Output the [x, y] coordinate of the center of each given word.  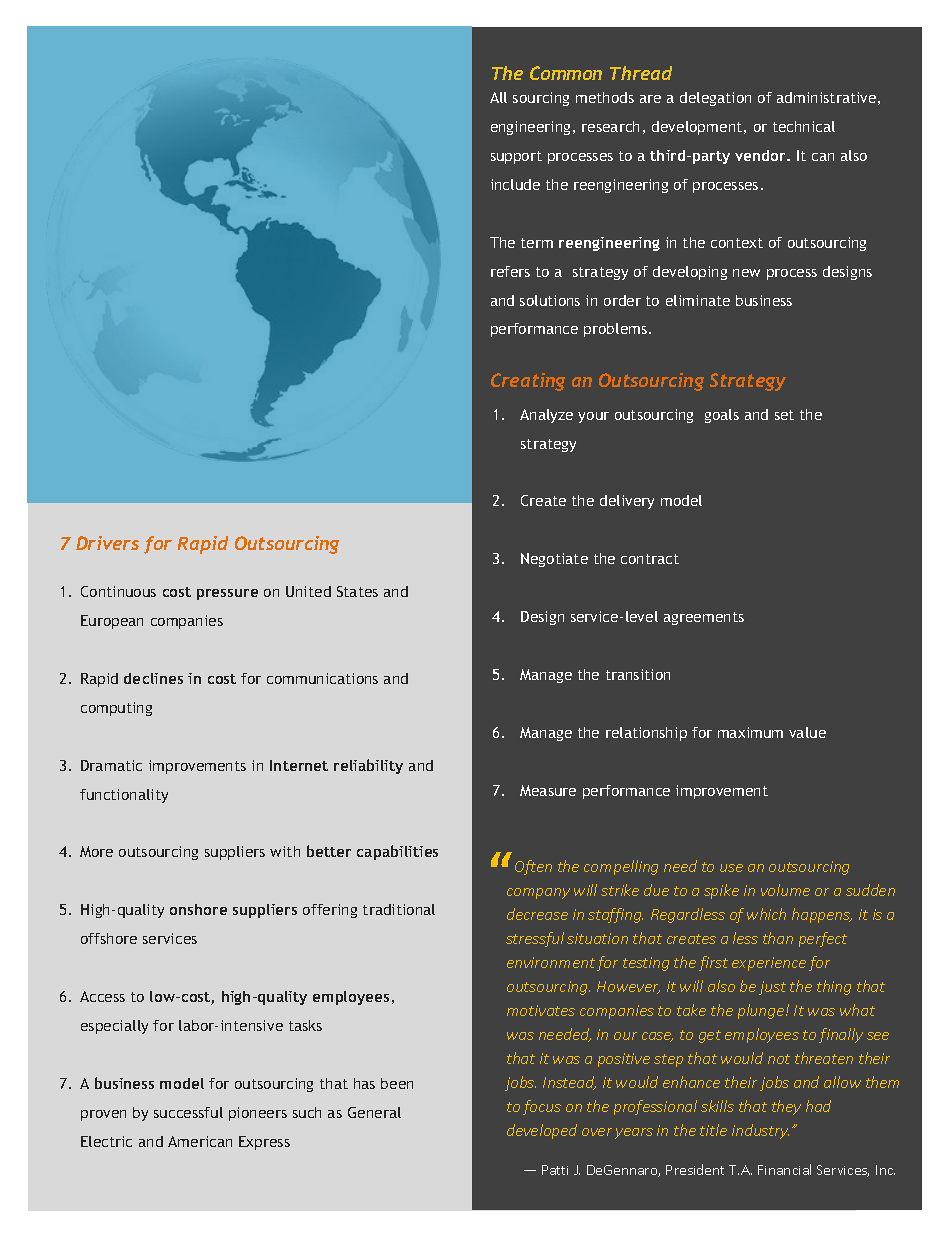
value [807, 732]
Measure [548, 790]
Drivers [107, 543]
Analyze [546, 416]
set [784, 415]
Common [566, 73]
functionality [124, 796]
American [200, 1141]
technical [804, 126]
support [516, 157]
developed [542, 1131]
